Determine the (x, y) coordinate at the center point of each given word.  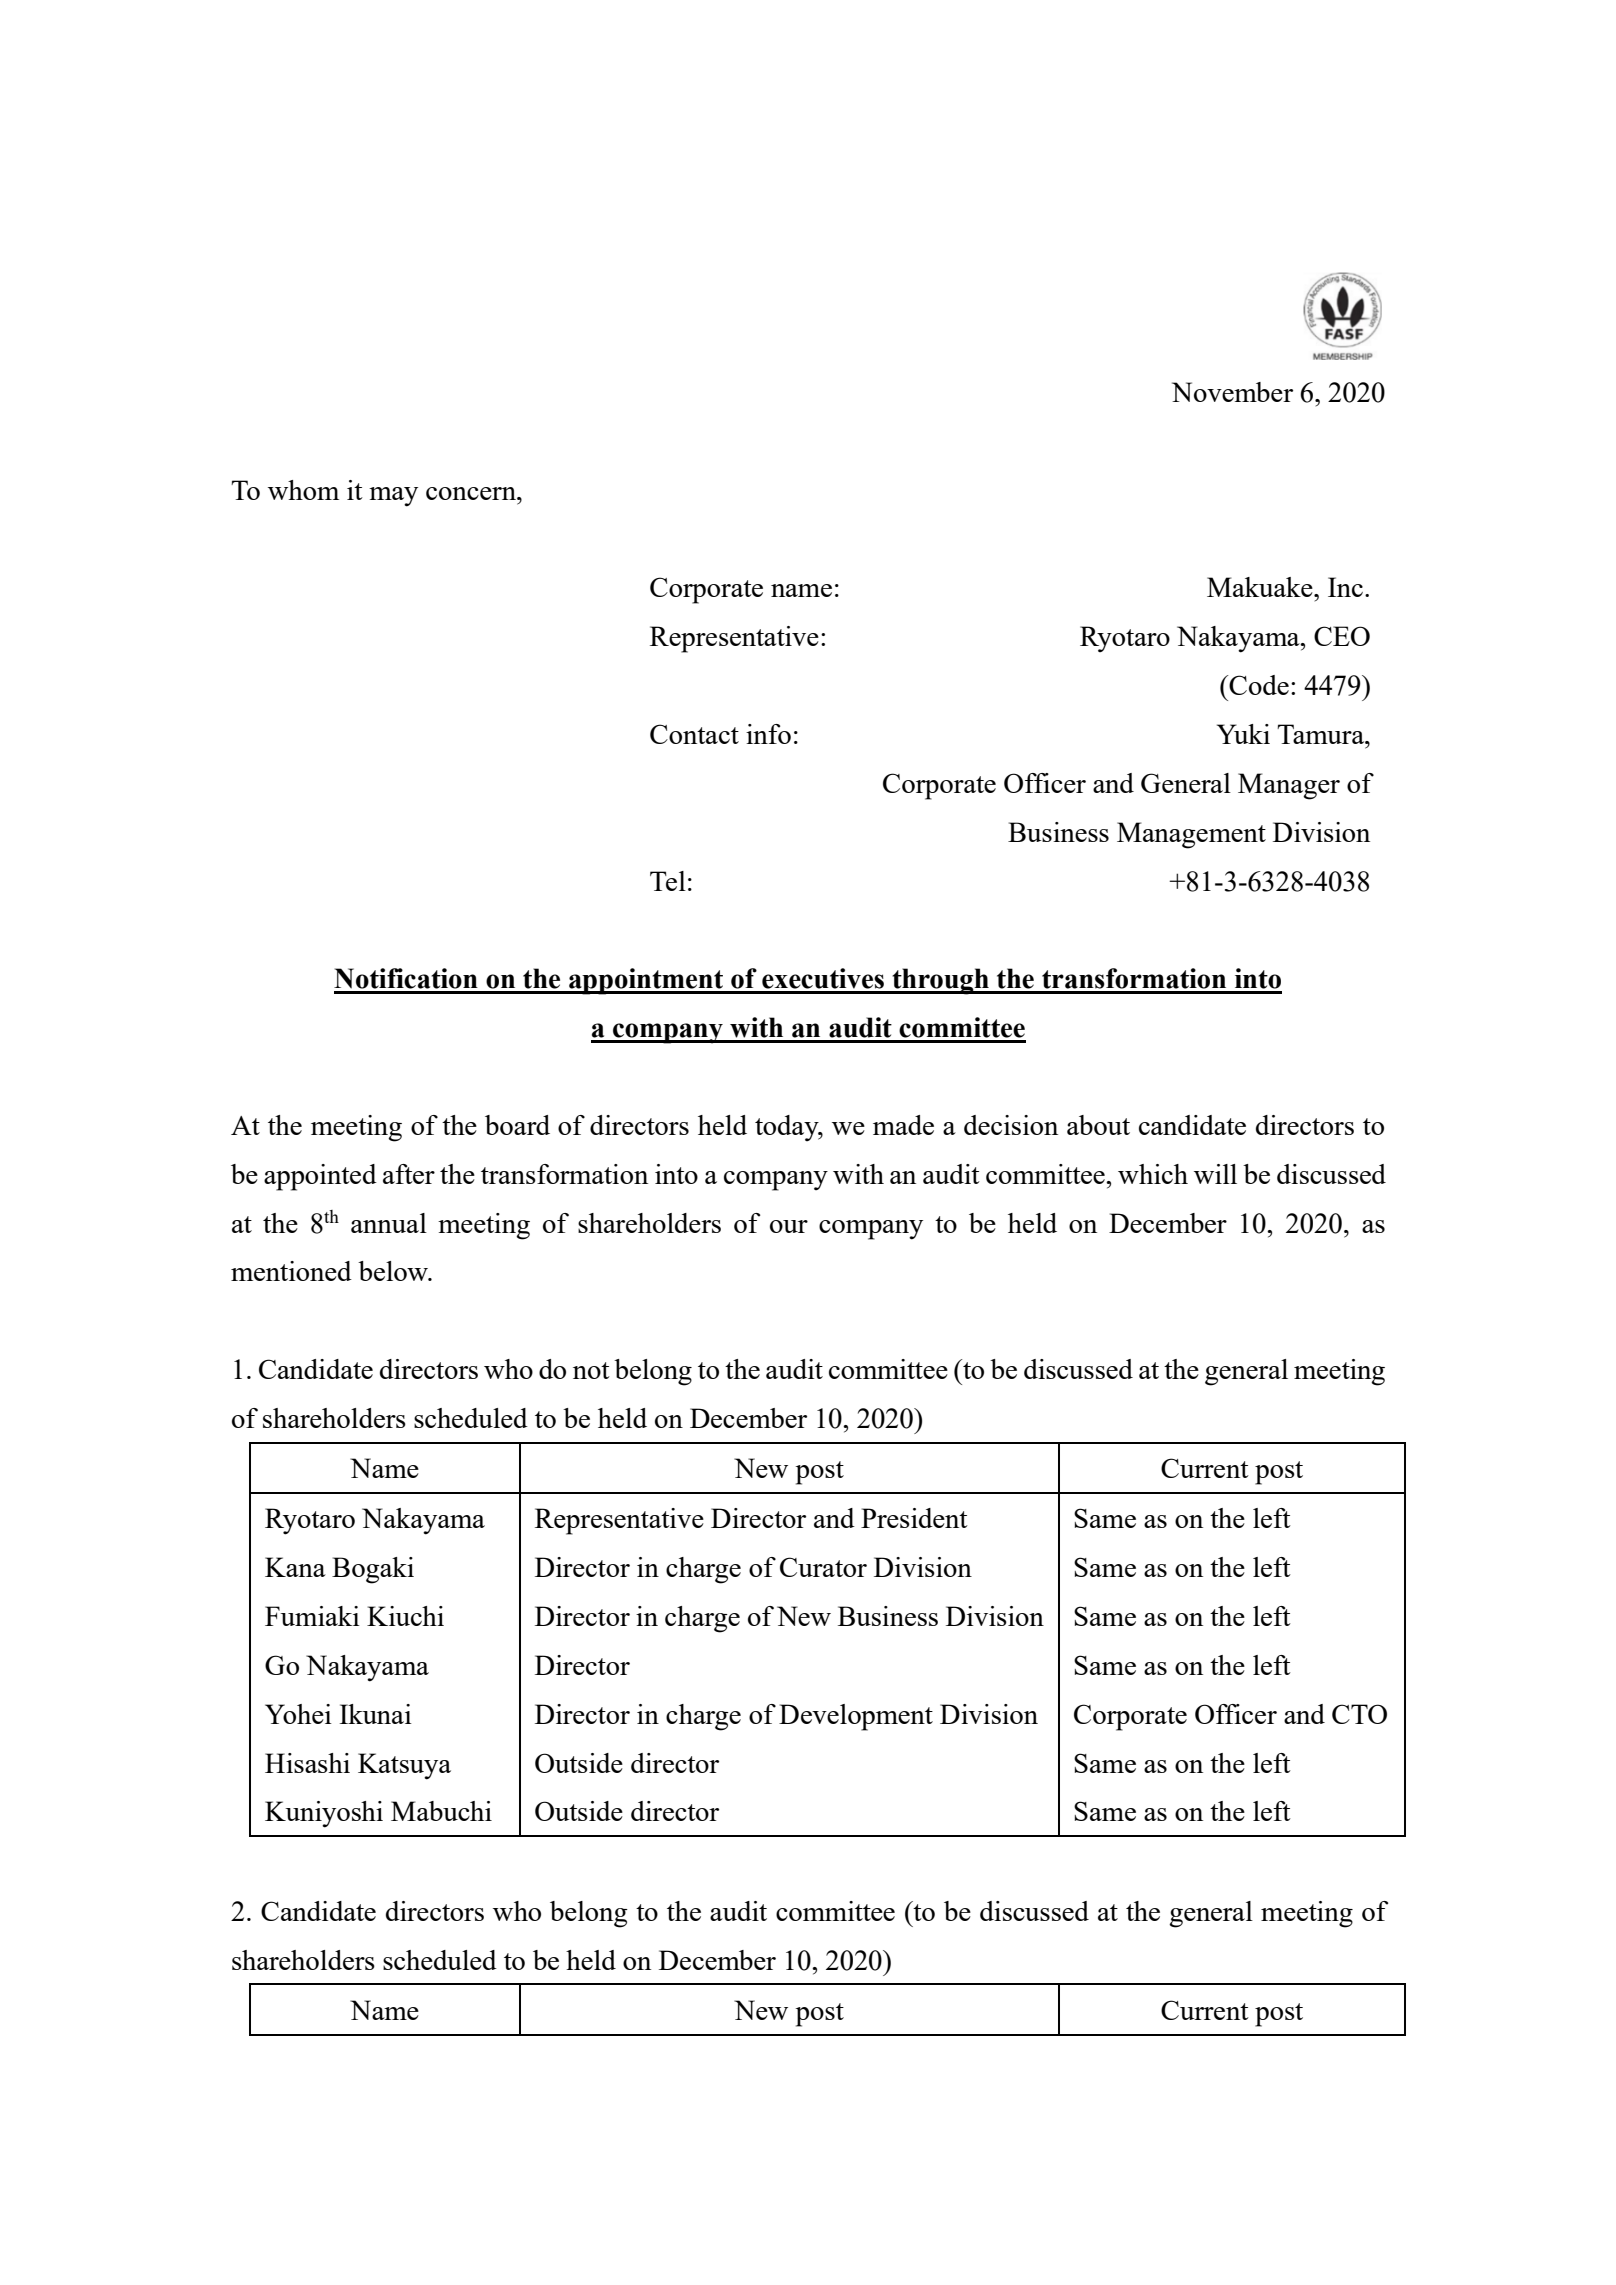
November (1232, 392)
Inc (1345, 587)
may (393, 497)
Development (856, 1717)
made (903, 1125)
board (517, 1125)
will (1215, 1174)
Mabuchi (441, 1811)
